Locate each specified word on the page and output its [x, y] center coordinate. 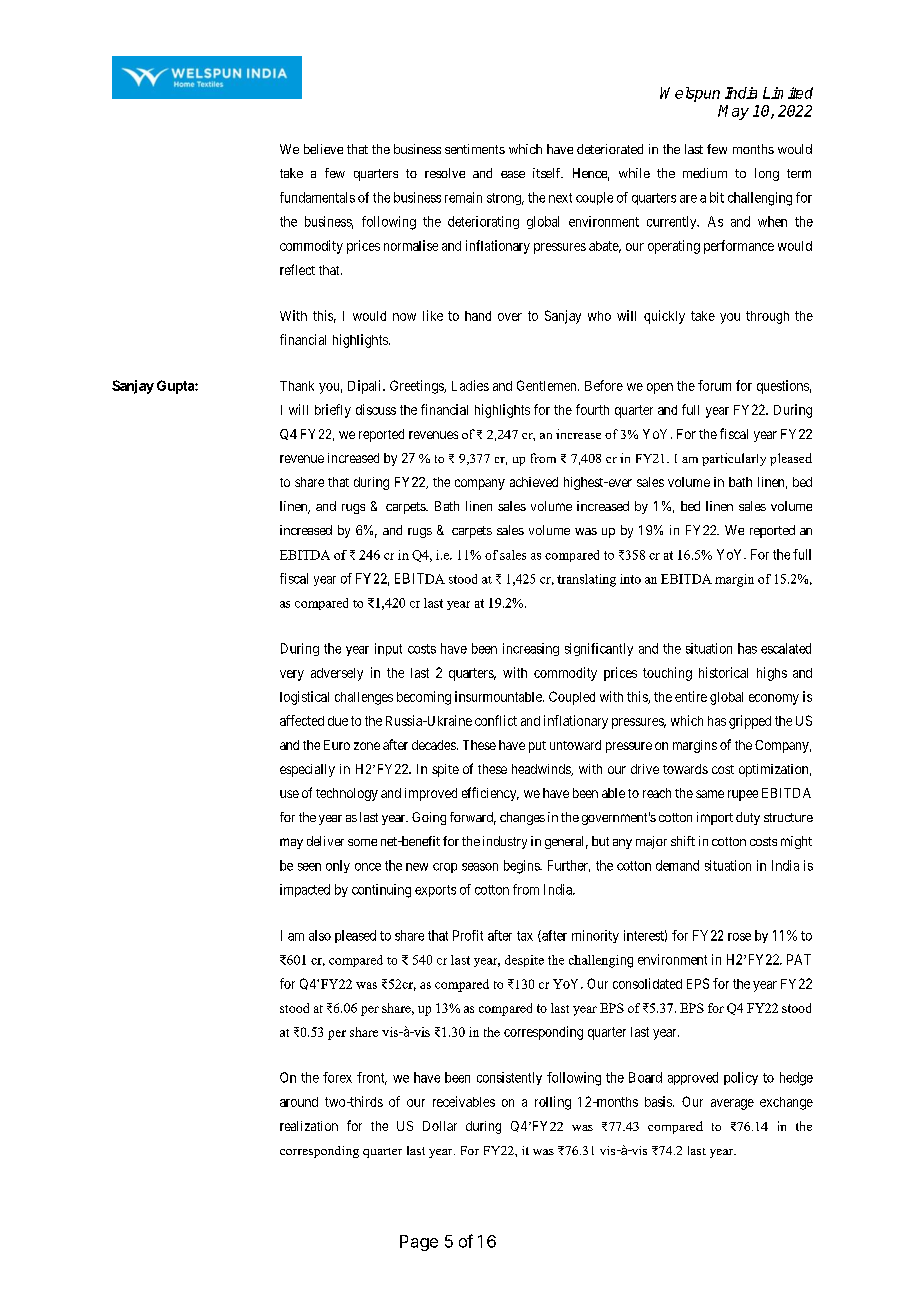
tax [525, 936]
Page [419, 1243]
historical [723, 672]
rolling [553, 1103]
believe [323, 149]
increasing [531, 649]
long [767, 174]
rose [739, 937]
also [320, 935]
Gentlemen [548, 385]
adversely [337, 674]
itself [548, 173]
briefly [333, 411]
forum [714, 385]
